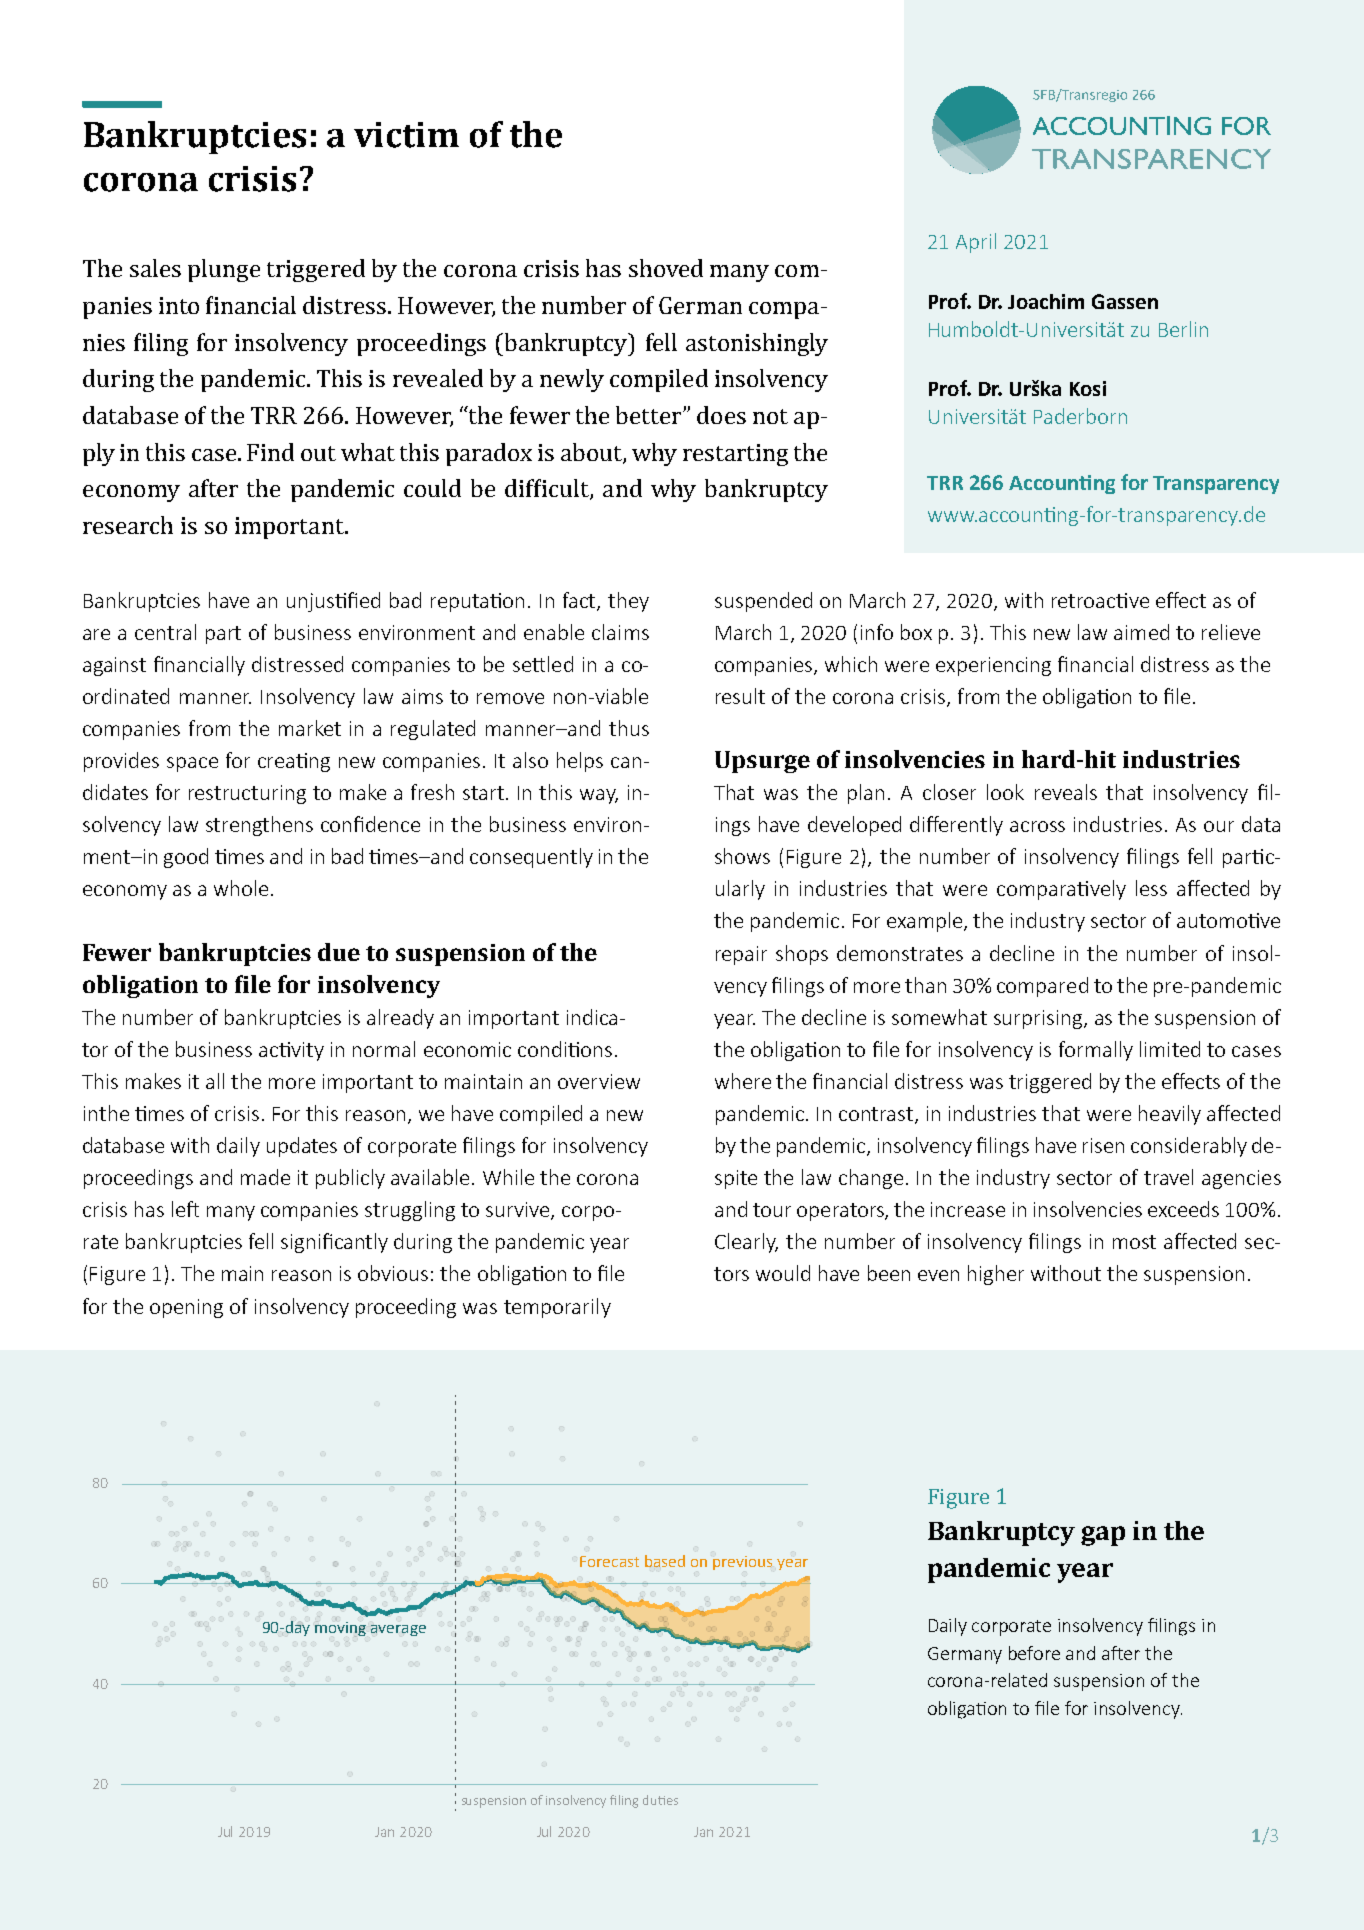 The image size is (1364, 1930). Describe the element at coordinates (660, 1800) in the document. I see `duties` at that location.
